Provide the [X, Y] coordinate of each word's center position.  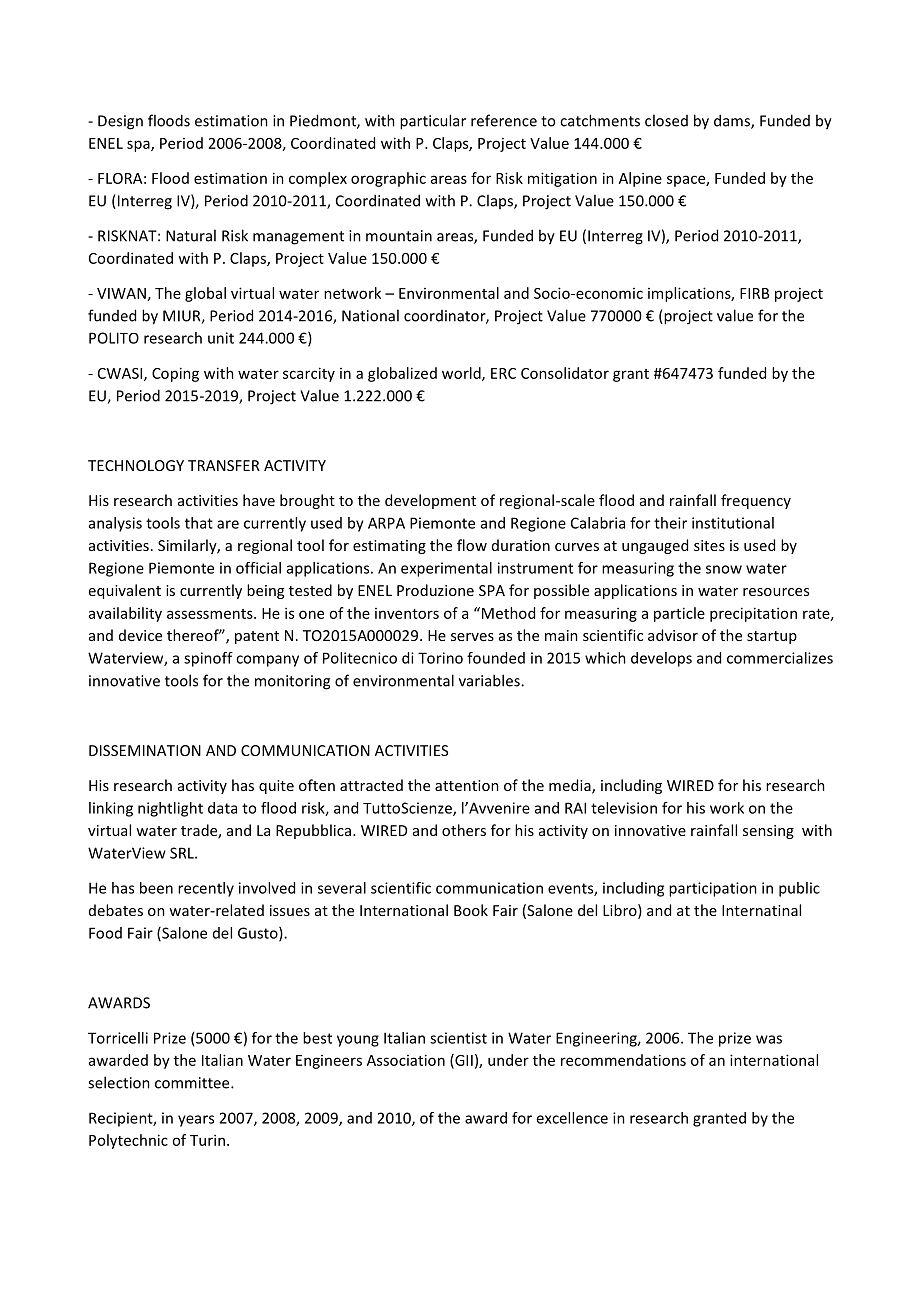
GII [463, 1061]
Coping [175, 374]
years [196, 1121]
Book [471, 910]
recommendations [623, 1060]
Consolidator [565, 373]
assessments [211, 614]
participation [713, 889]
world [462, 374]
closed [666, 120]
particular [433, 122]
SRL [183, 853]
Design [120, 122]
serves [472, 637]
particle [679, 614]
